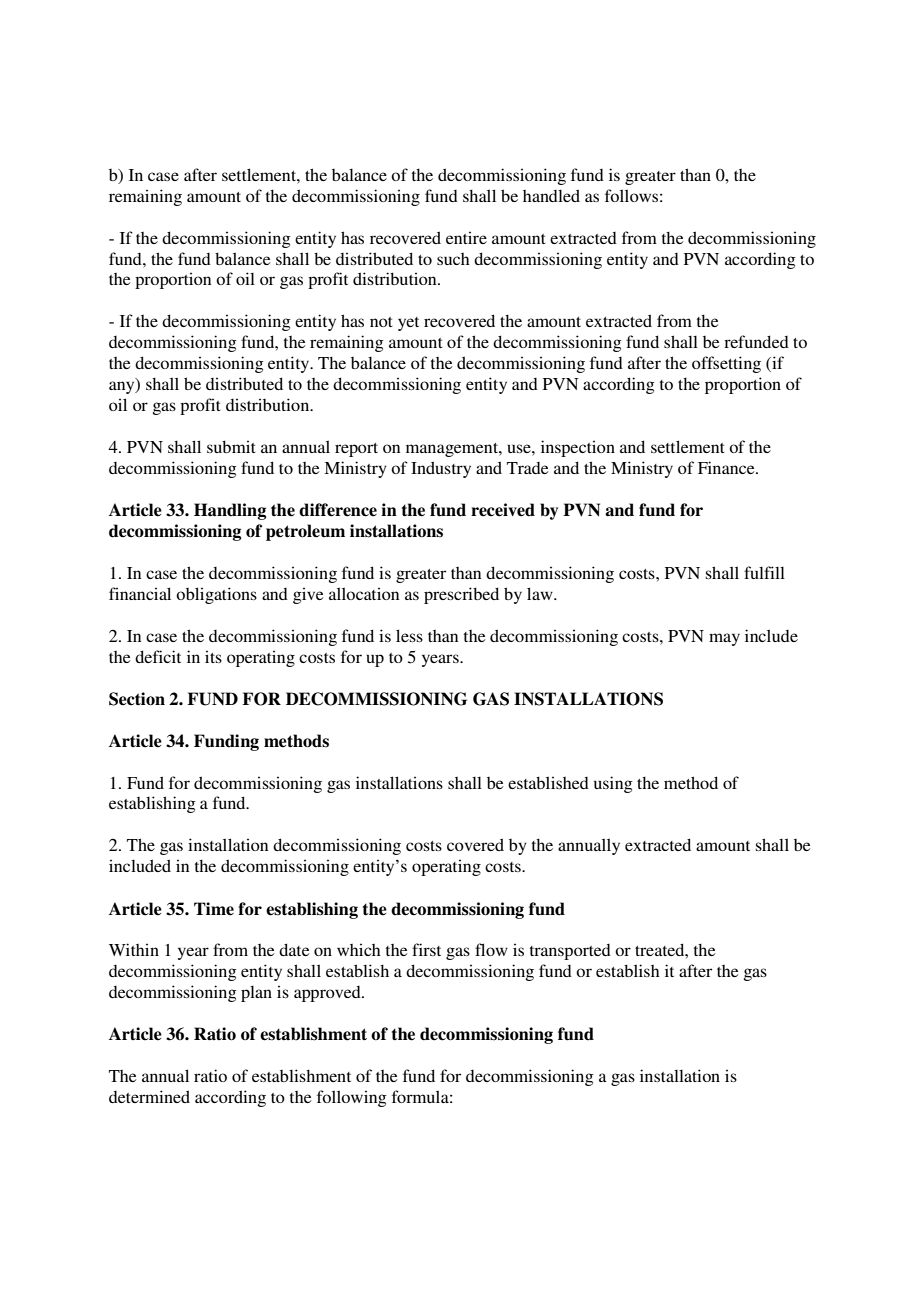  Describe the element at coordinates (551, 195) in the screenshot. I see `handled` at that location.
